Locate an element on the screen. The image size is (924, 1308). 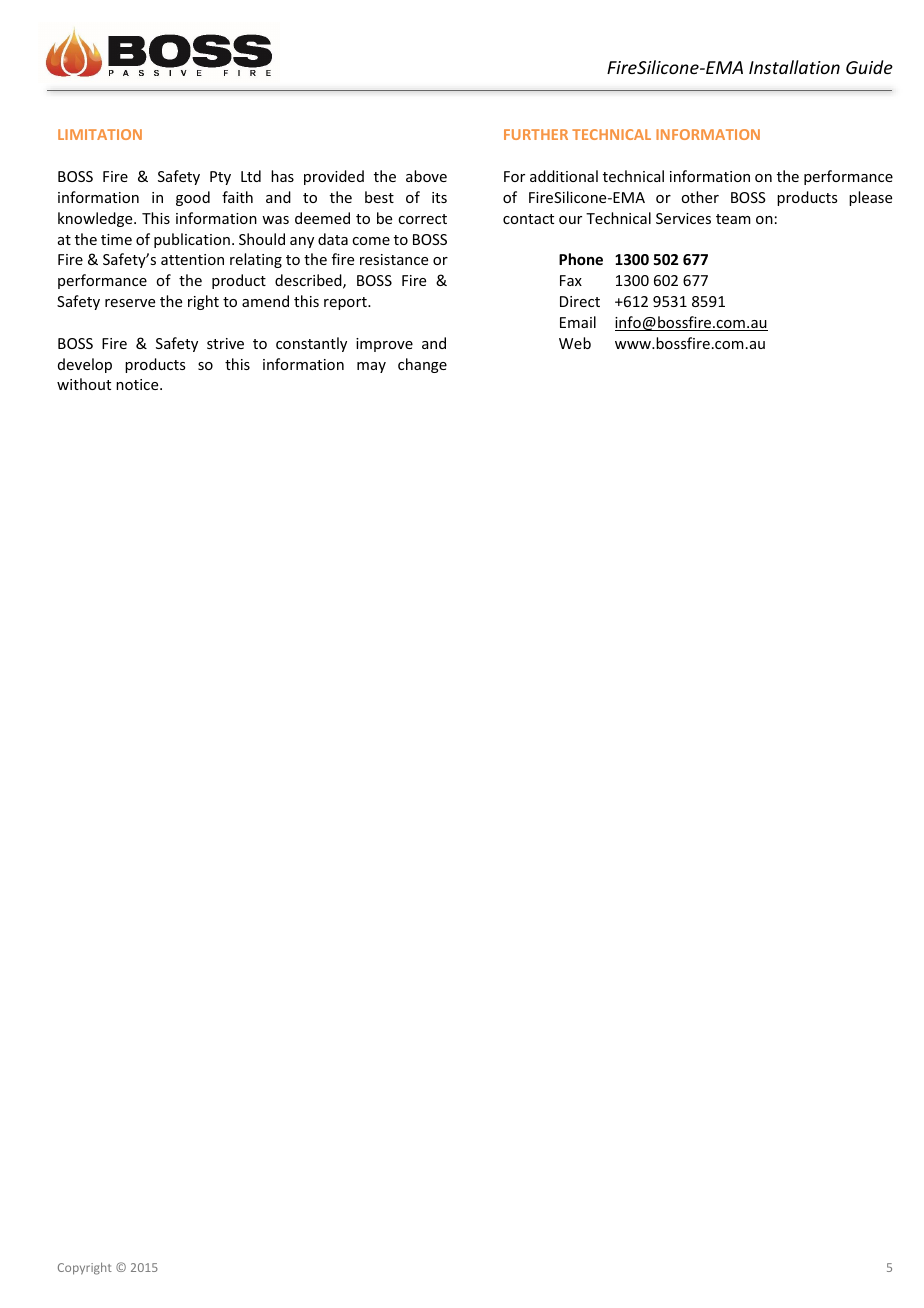
Direct is located at coordinates (580, 301).
